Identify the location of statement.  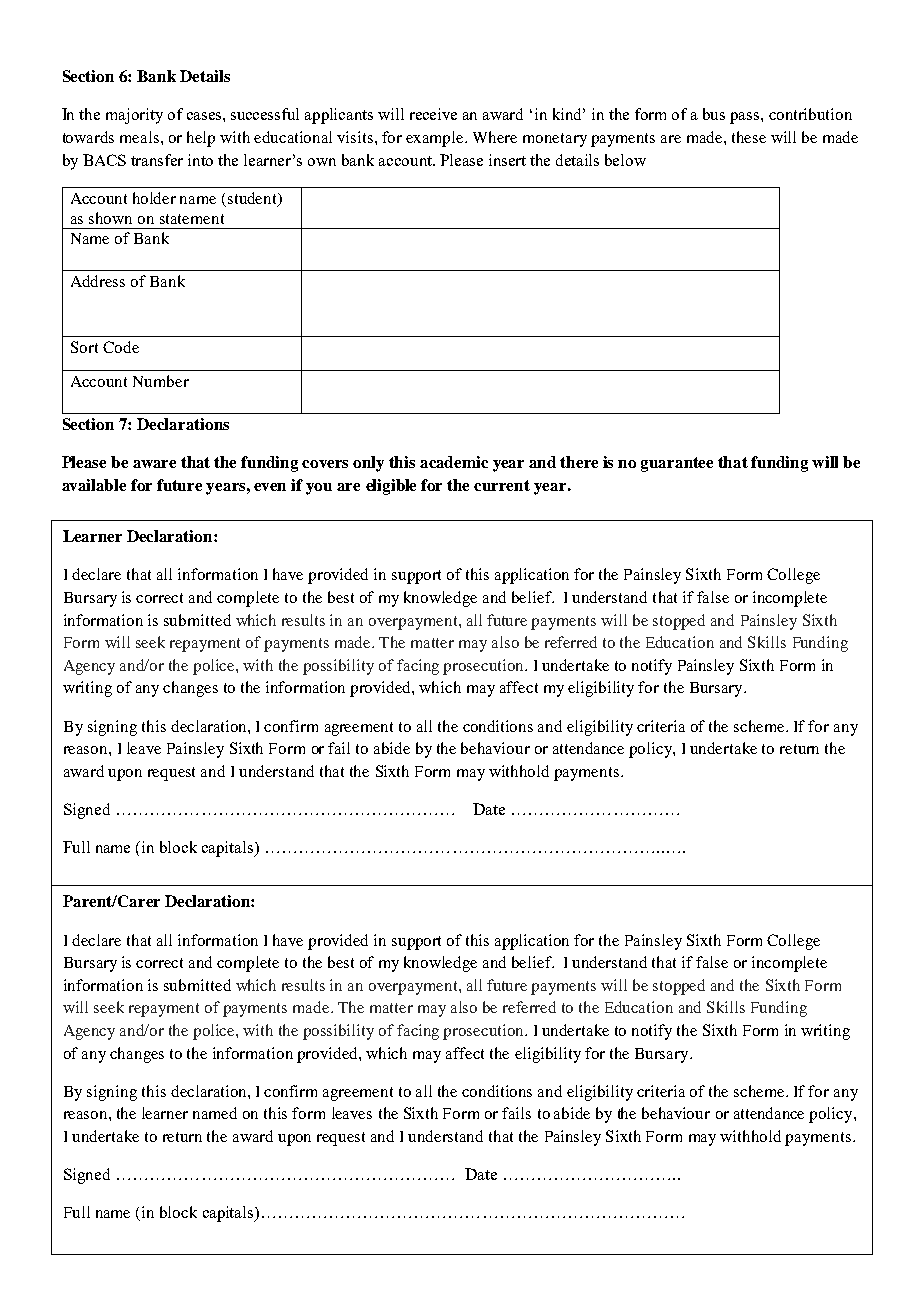
(192, 219).
